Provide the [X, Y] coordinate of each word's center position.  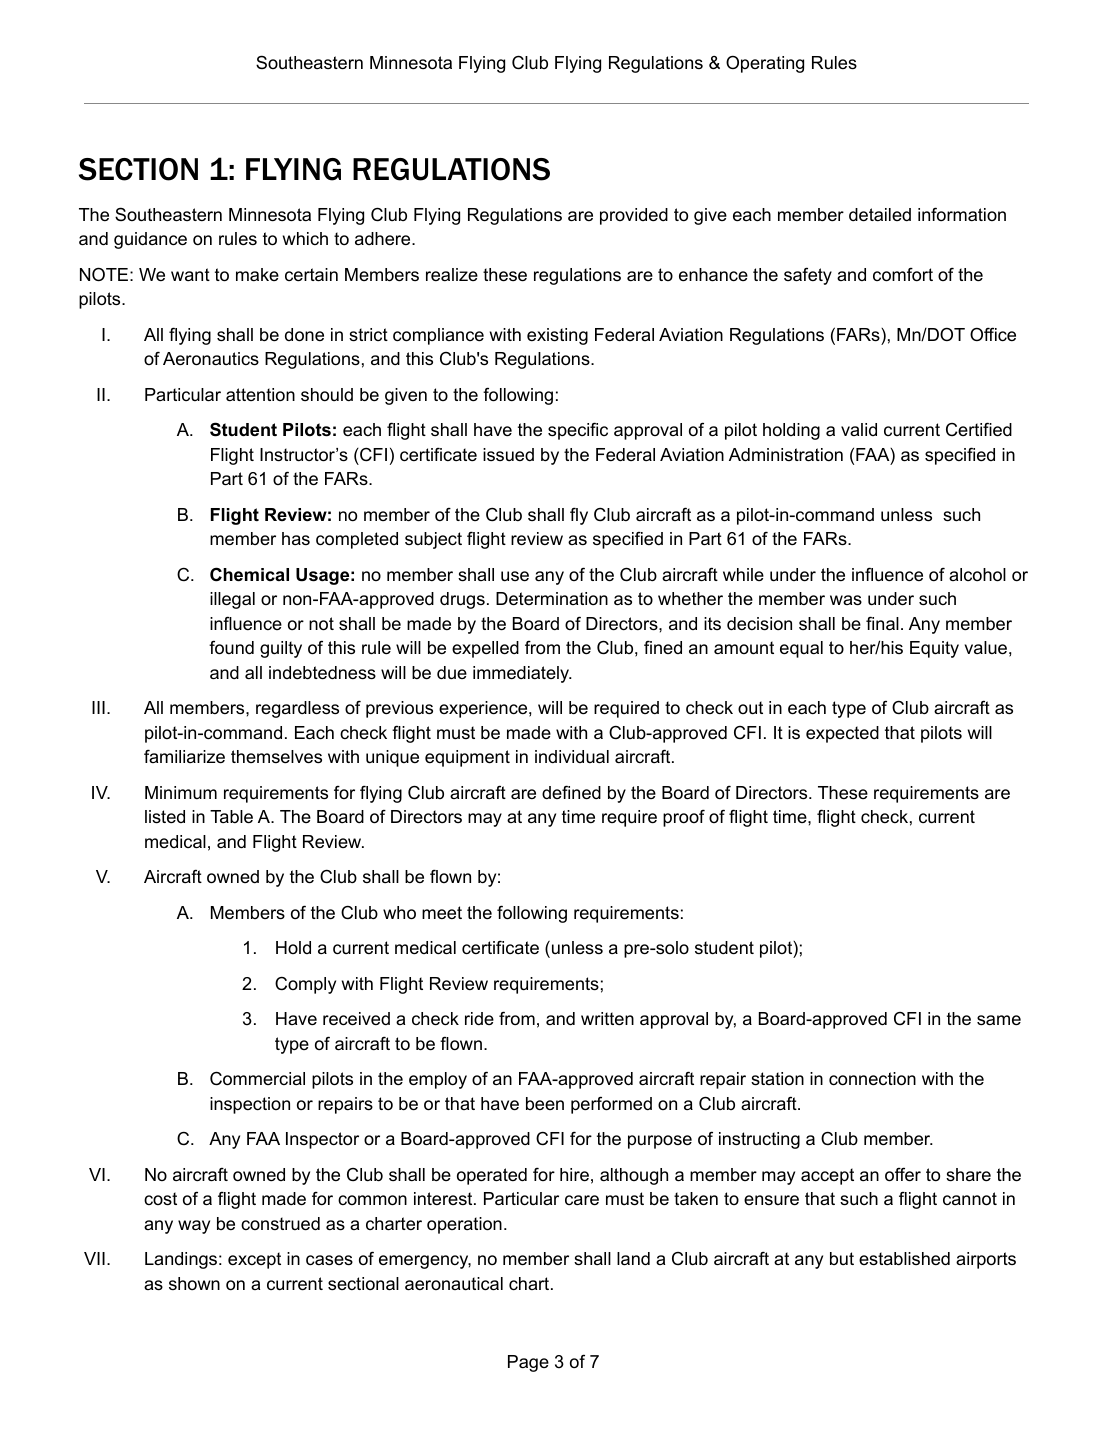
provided [634, 216]
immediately [522, 674]
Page [528, 1363]
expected [842, 734]
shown [194, 1283]
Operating [765, 64]
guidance [150, 240]
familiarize [184, 756]
